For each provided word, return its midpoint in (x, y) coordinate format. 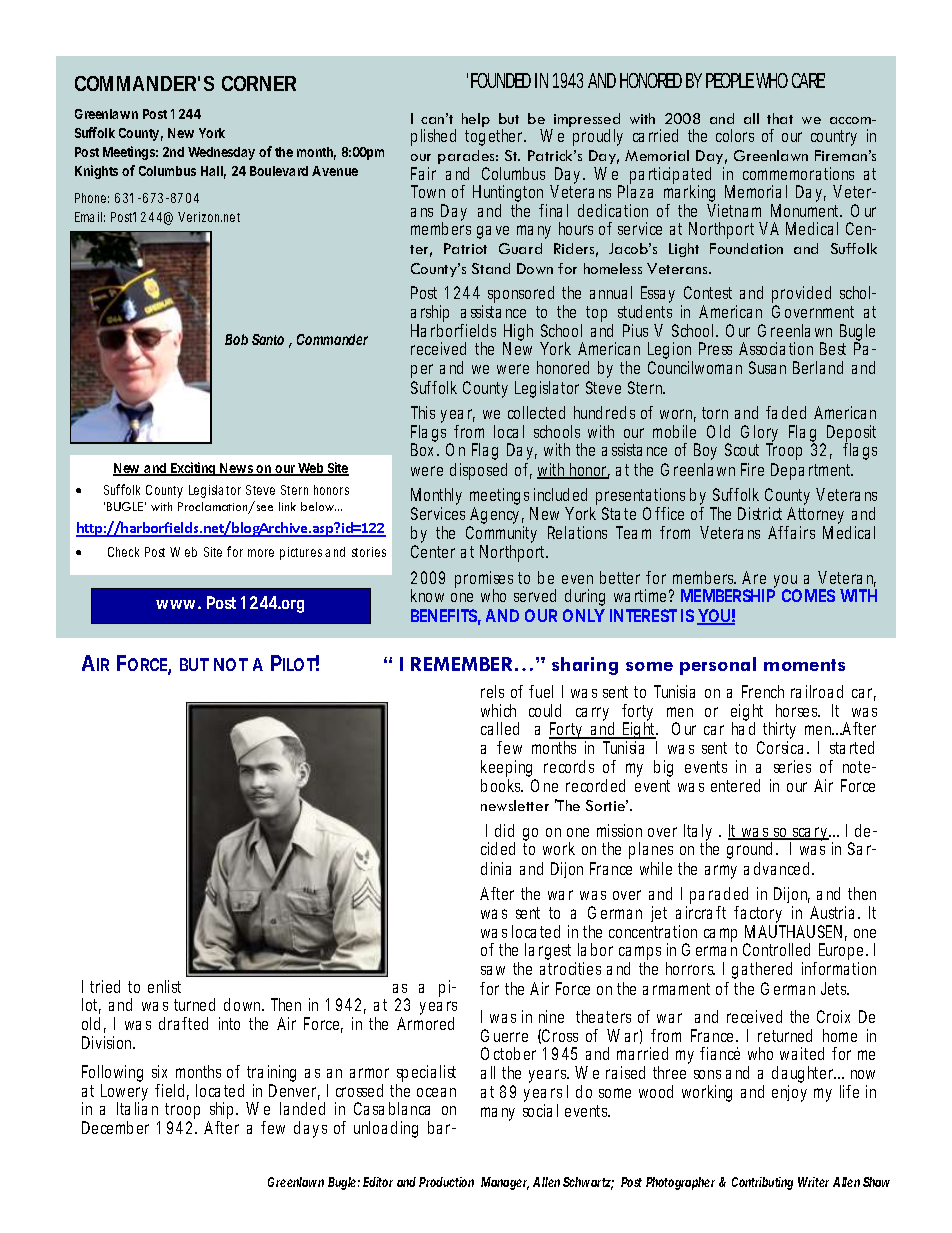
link (287, 506)
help (476, 120)
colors (735, 135)
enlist (164, 986)
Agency (494, 517)
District (760, 513)
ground (749, 850)
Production (446, 1182)
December (115, 1127)
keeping (506, 770)
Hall (212, 171)
